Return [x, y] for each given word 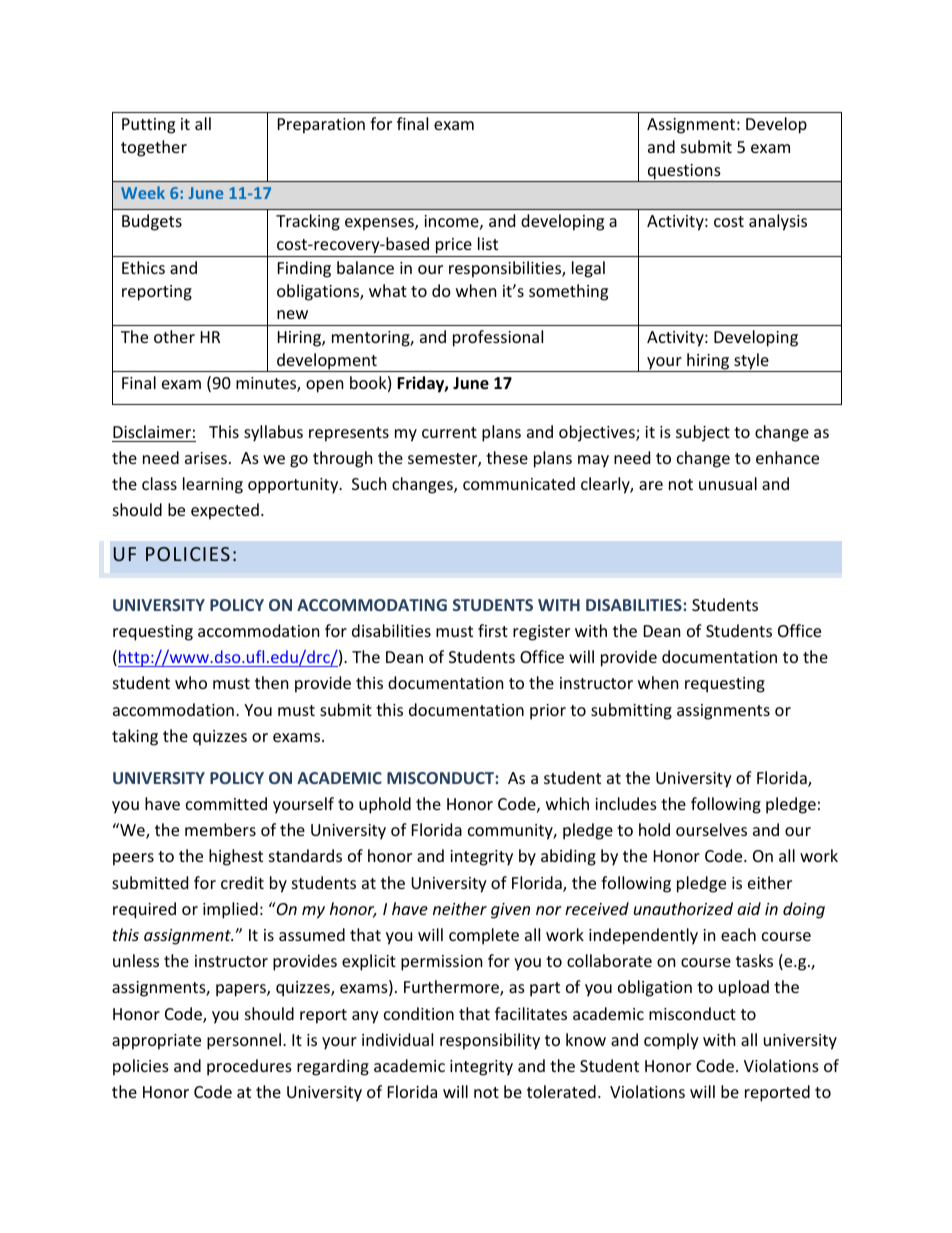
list [488, 243]
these [507, 457]
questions [684, 173]
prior [548, 712]
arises [206, 458]
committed [226, 803]
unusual [728, 483]
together [154, 148]
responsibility [490, 1041]
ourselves [711, 829]
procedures [249, 1067]
